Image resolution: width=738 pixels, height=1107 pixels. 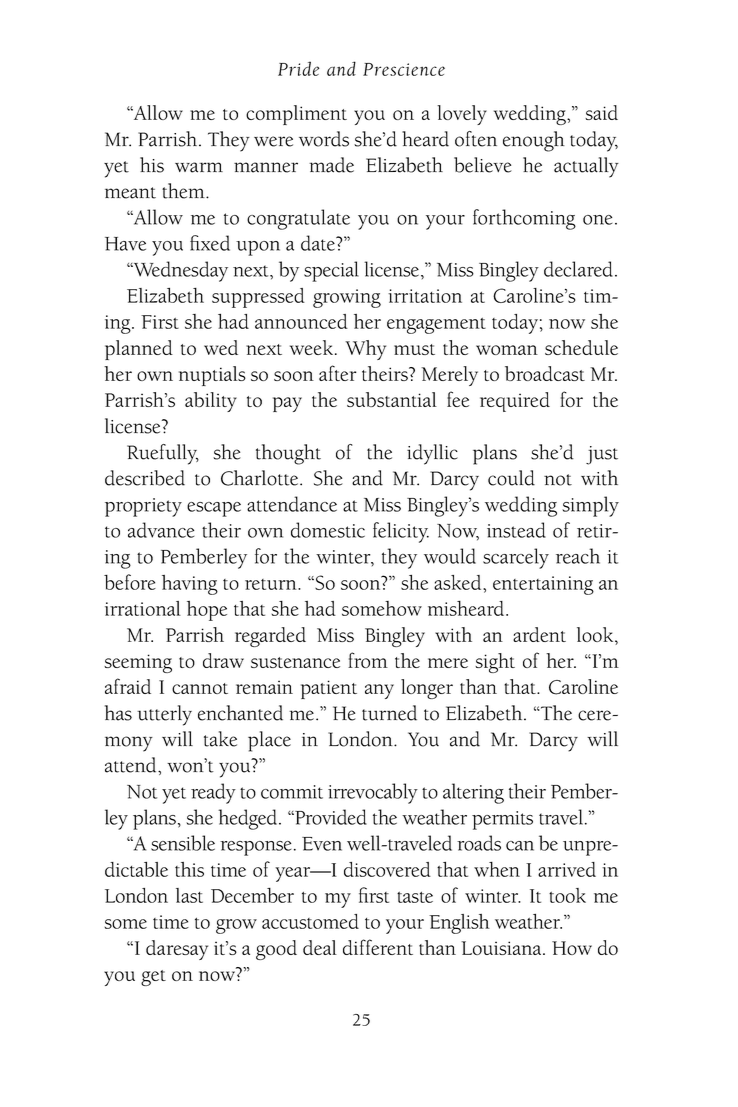 What do you see at coordinates (338, 373) in the image?
I see `after` at bounding box center [338, 373].
